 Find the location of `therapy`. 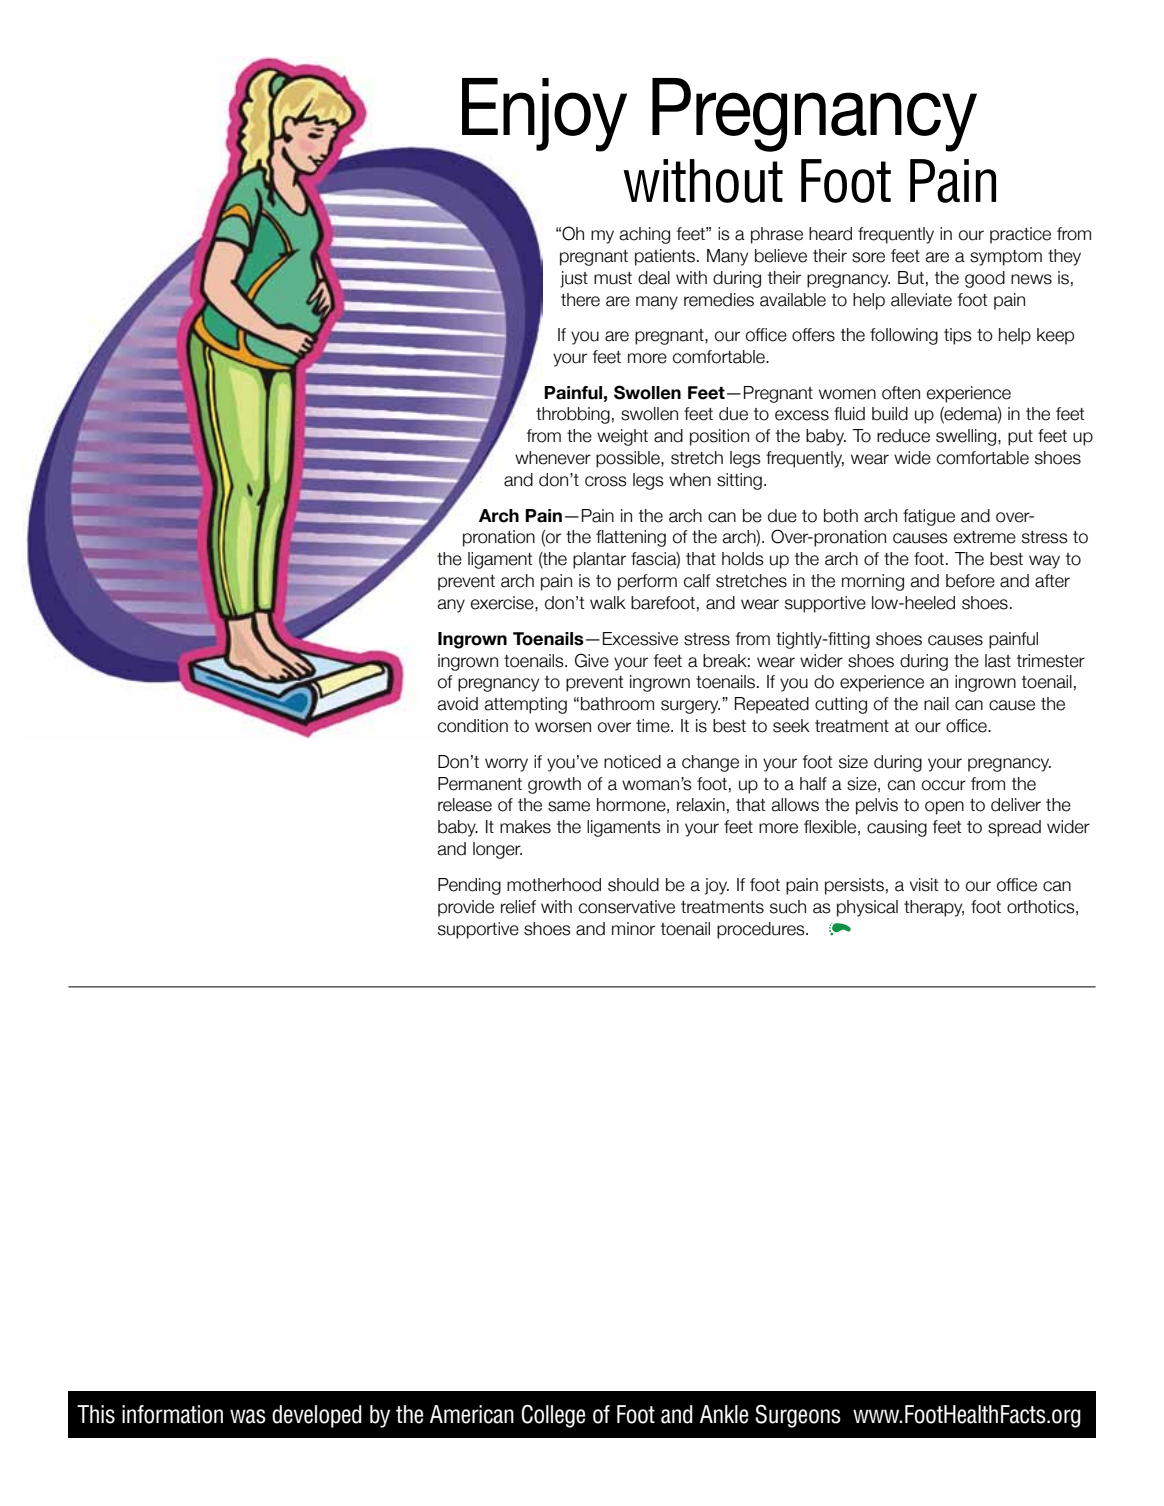

therapy is located at coordinates (934, 908).
